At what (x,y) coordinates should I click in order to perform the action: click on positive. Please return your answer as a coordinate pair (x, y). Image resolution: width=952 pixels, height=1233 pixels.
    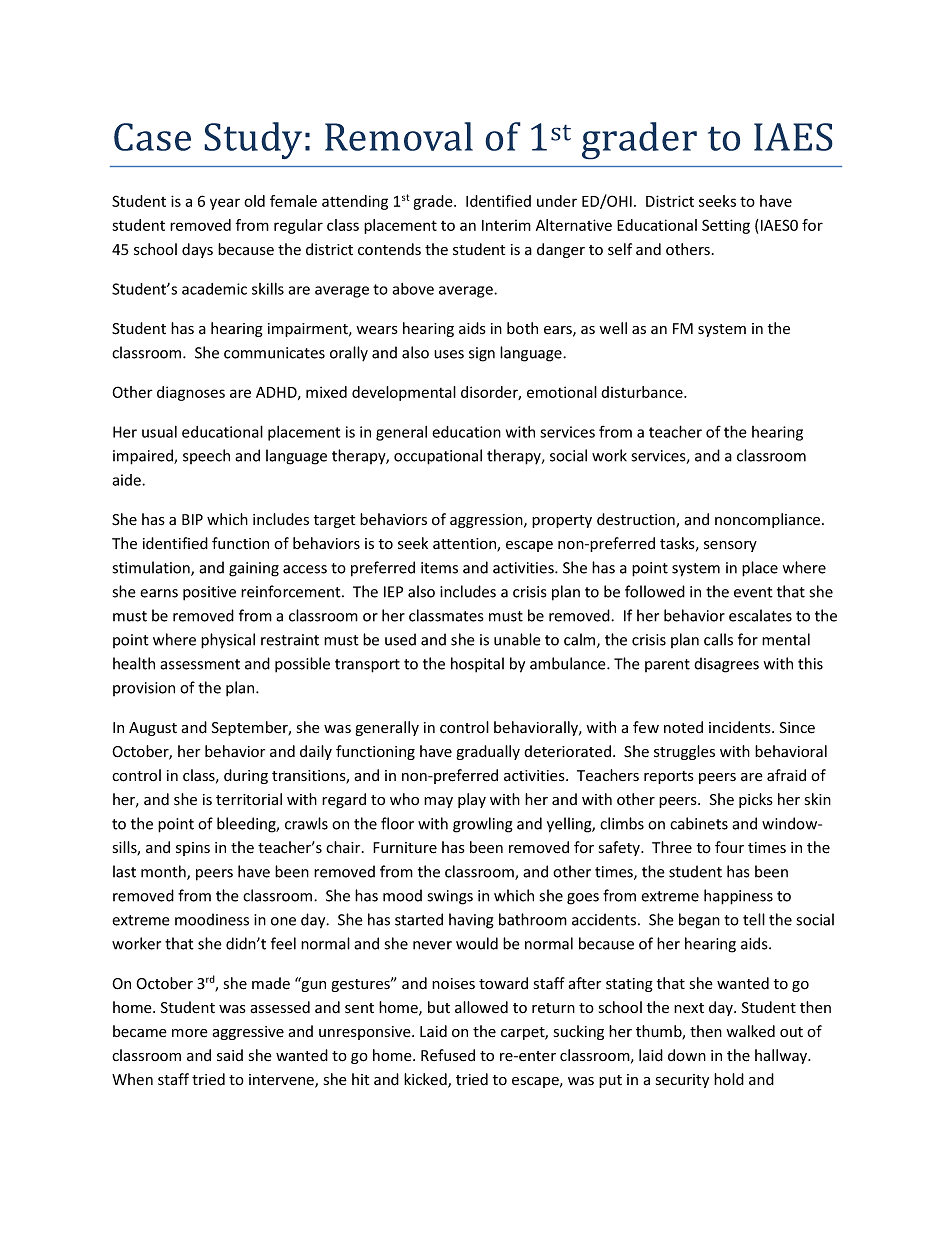
    Looking at the image, I should click on (209, 593).
